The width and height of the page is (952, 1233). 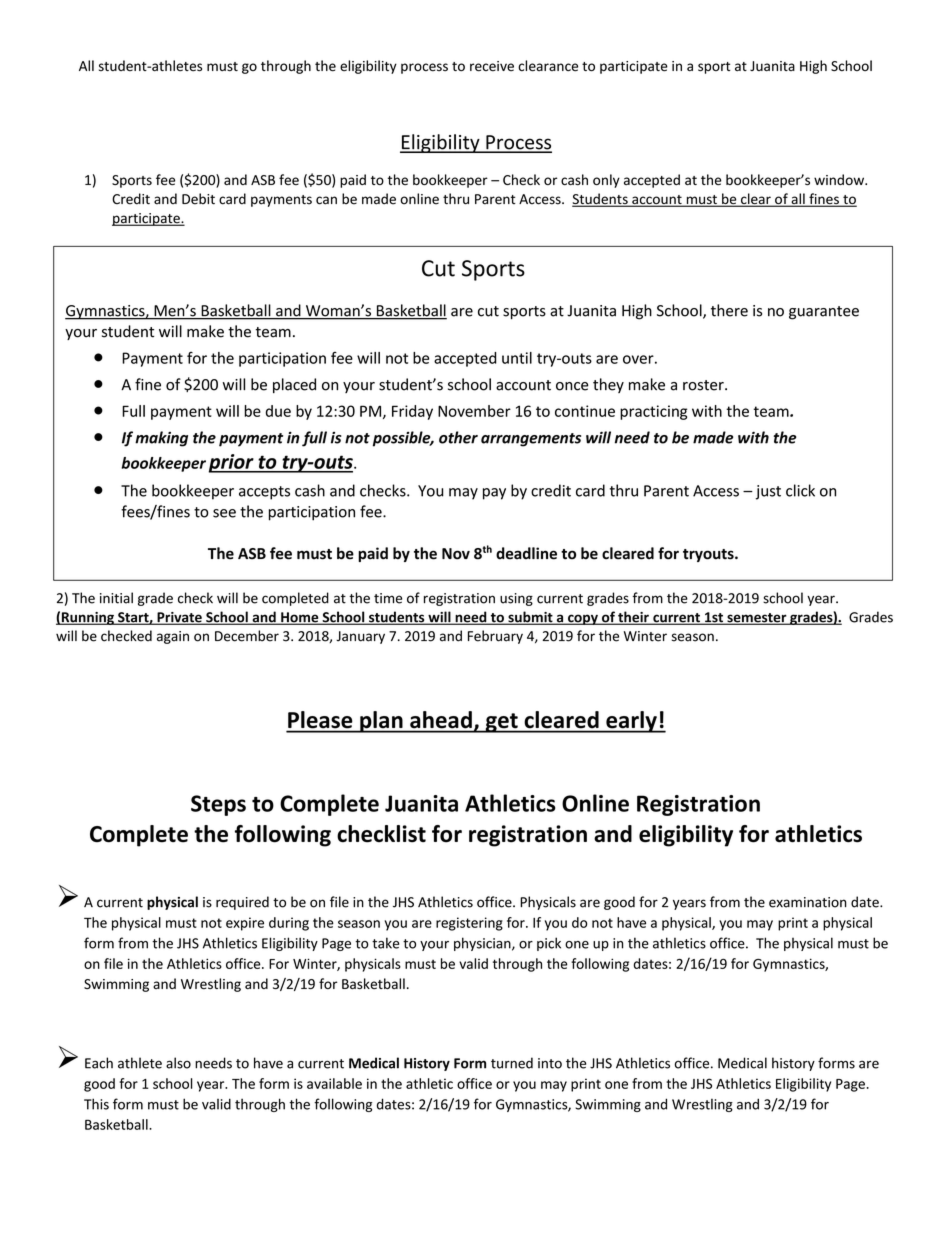 I want to click on receive, so click(x=492, y=66).
